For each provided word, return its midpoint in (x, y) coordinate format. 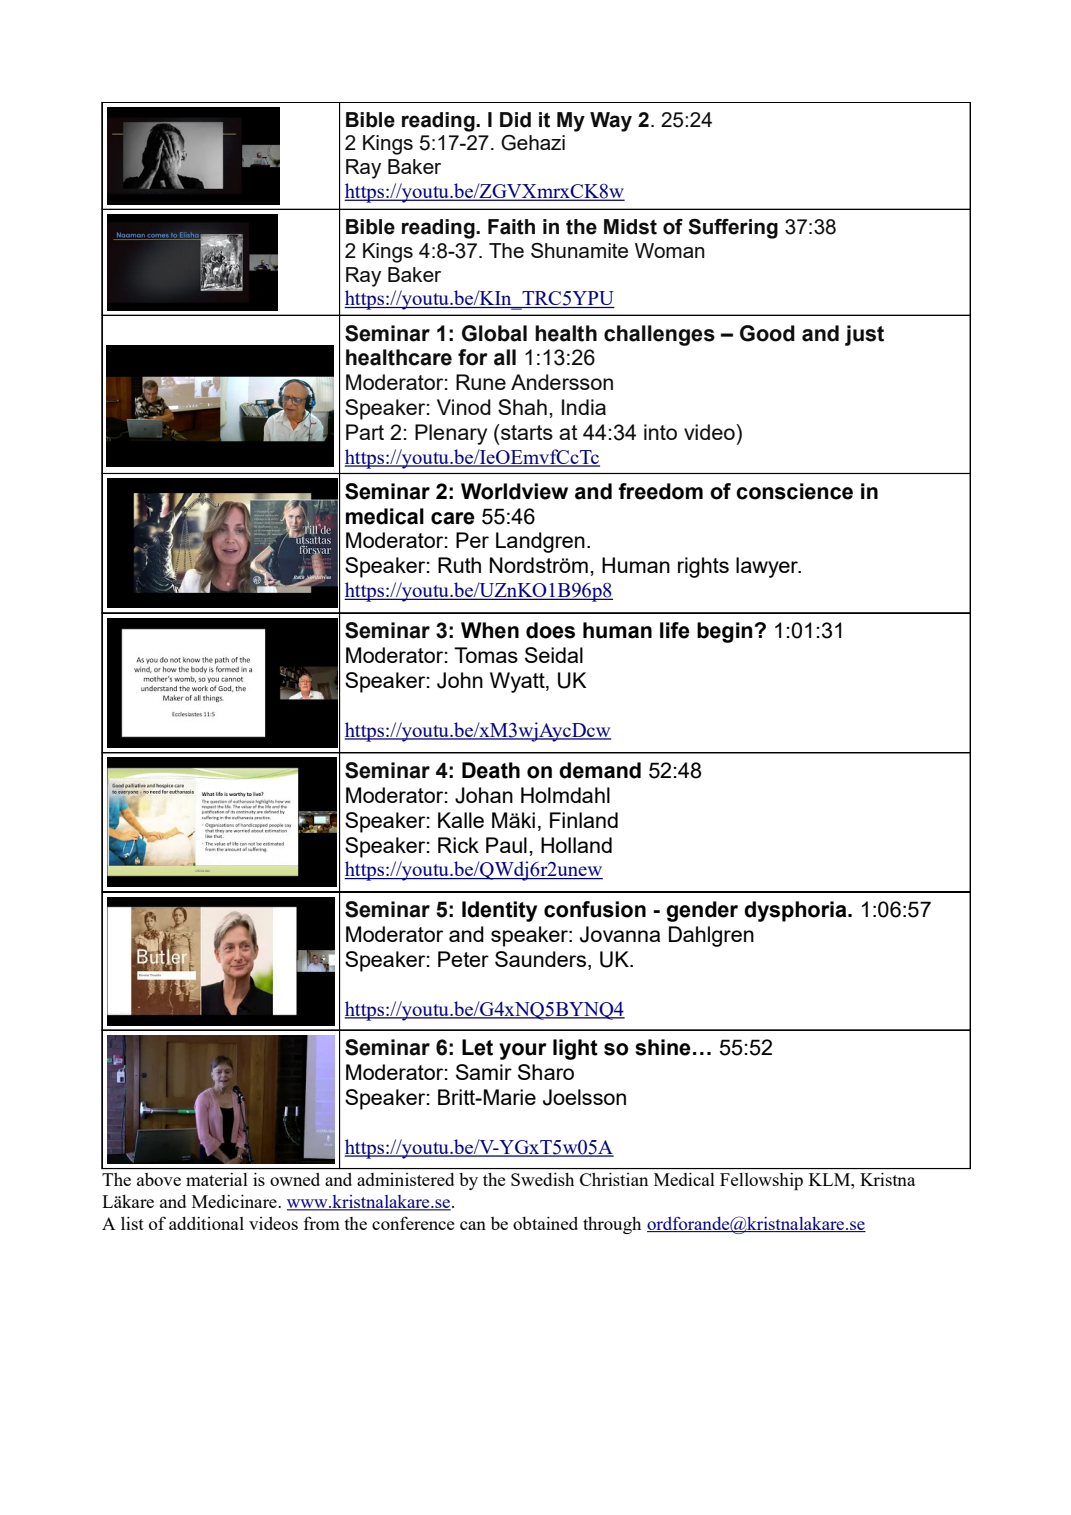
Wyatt (518, 682)
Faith (511, 227)
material (217, 1179)
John (460, 680)
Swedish (542, 1179)
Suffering (733, 228)
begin (725, 632)
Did (515, 120)
